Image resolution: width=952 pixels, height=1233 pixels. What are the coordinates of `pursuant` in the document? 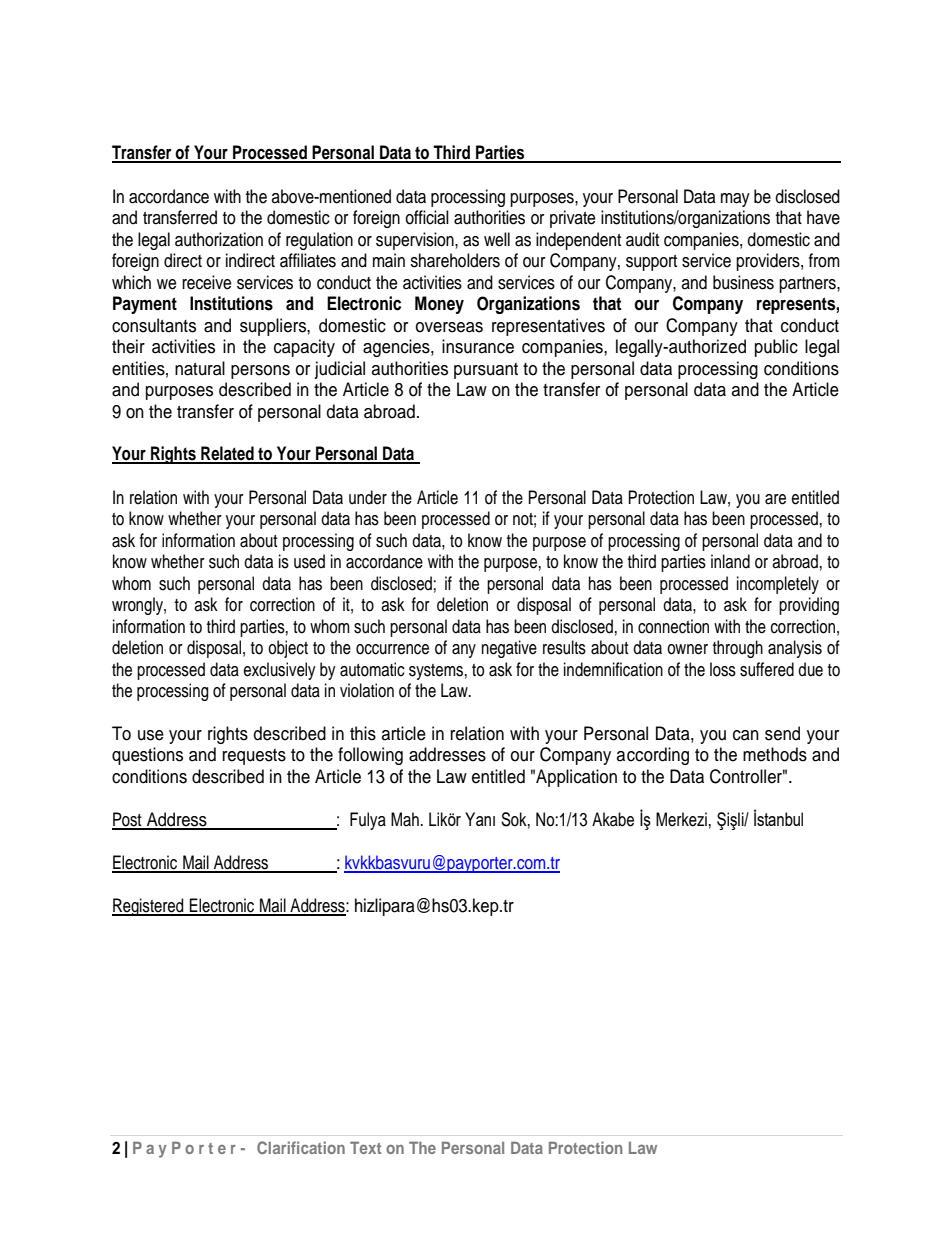 It's located at (486, 371).
